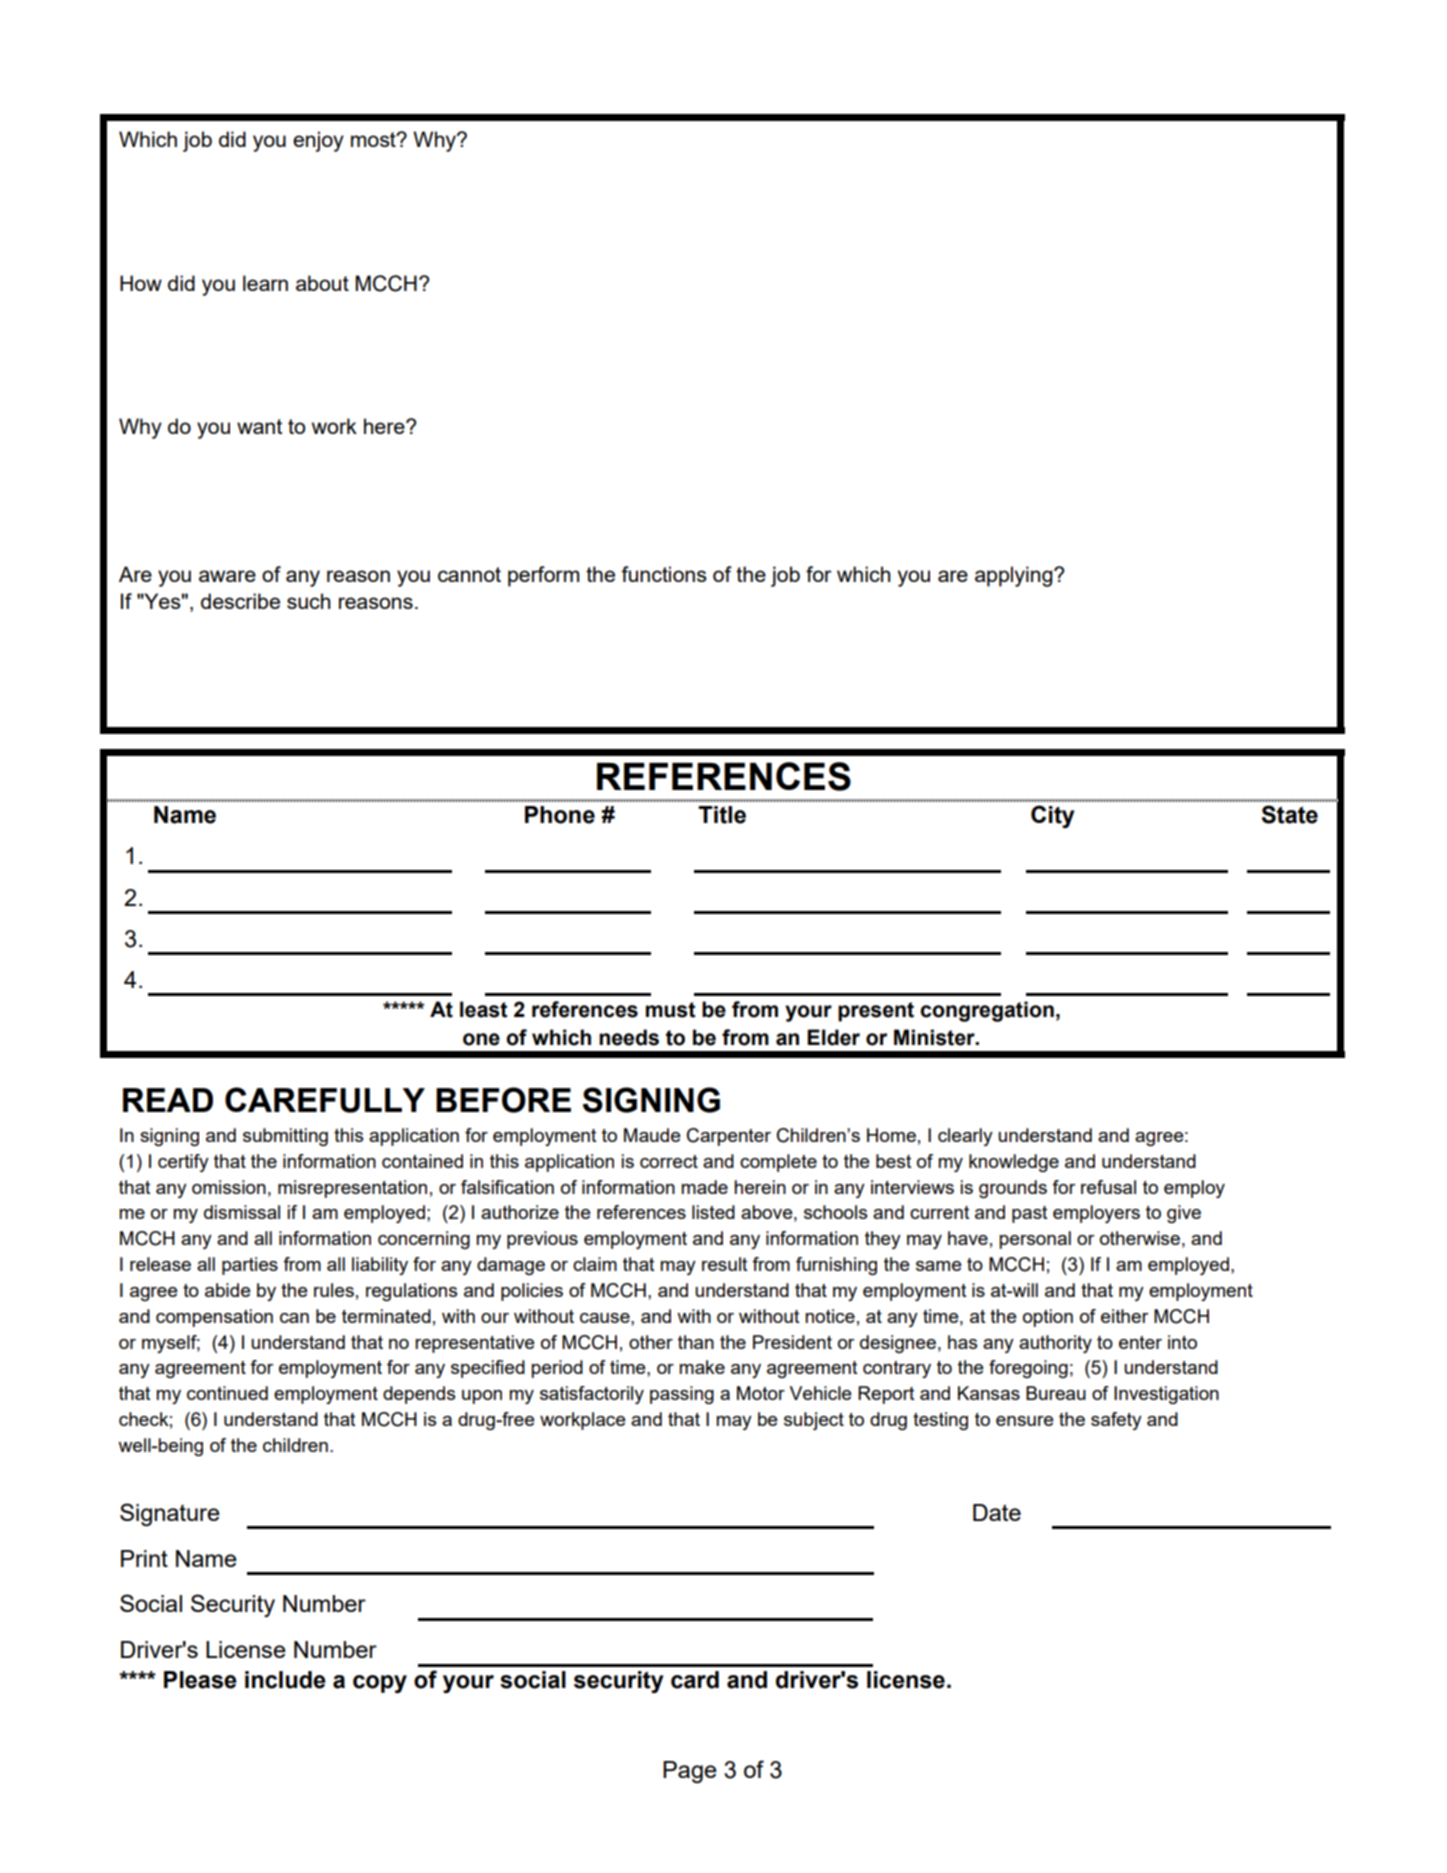  I want to click on applying, so click(1015, 576).
